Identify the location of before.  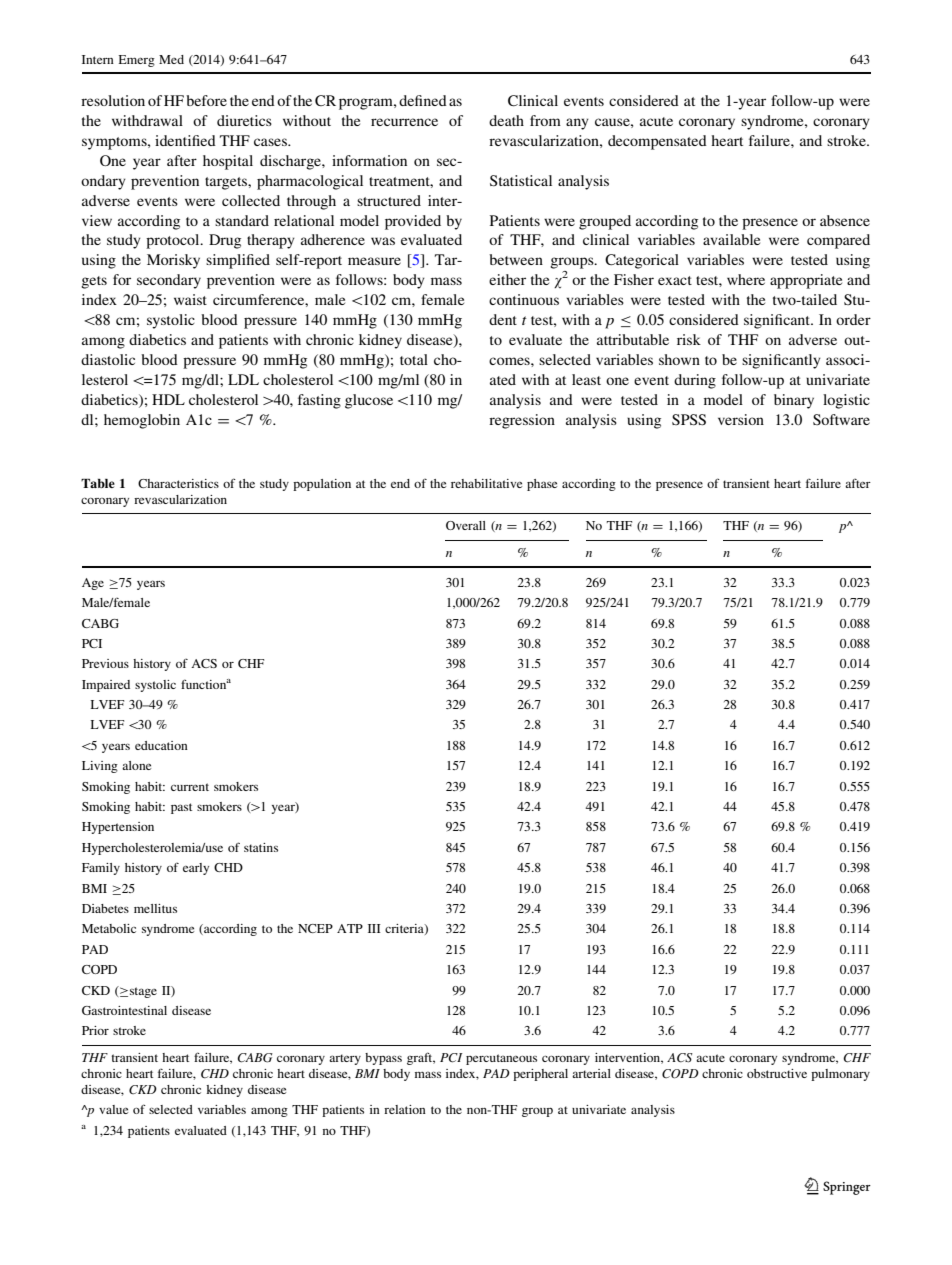
(206, 100).
